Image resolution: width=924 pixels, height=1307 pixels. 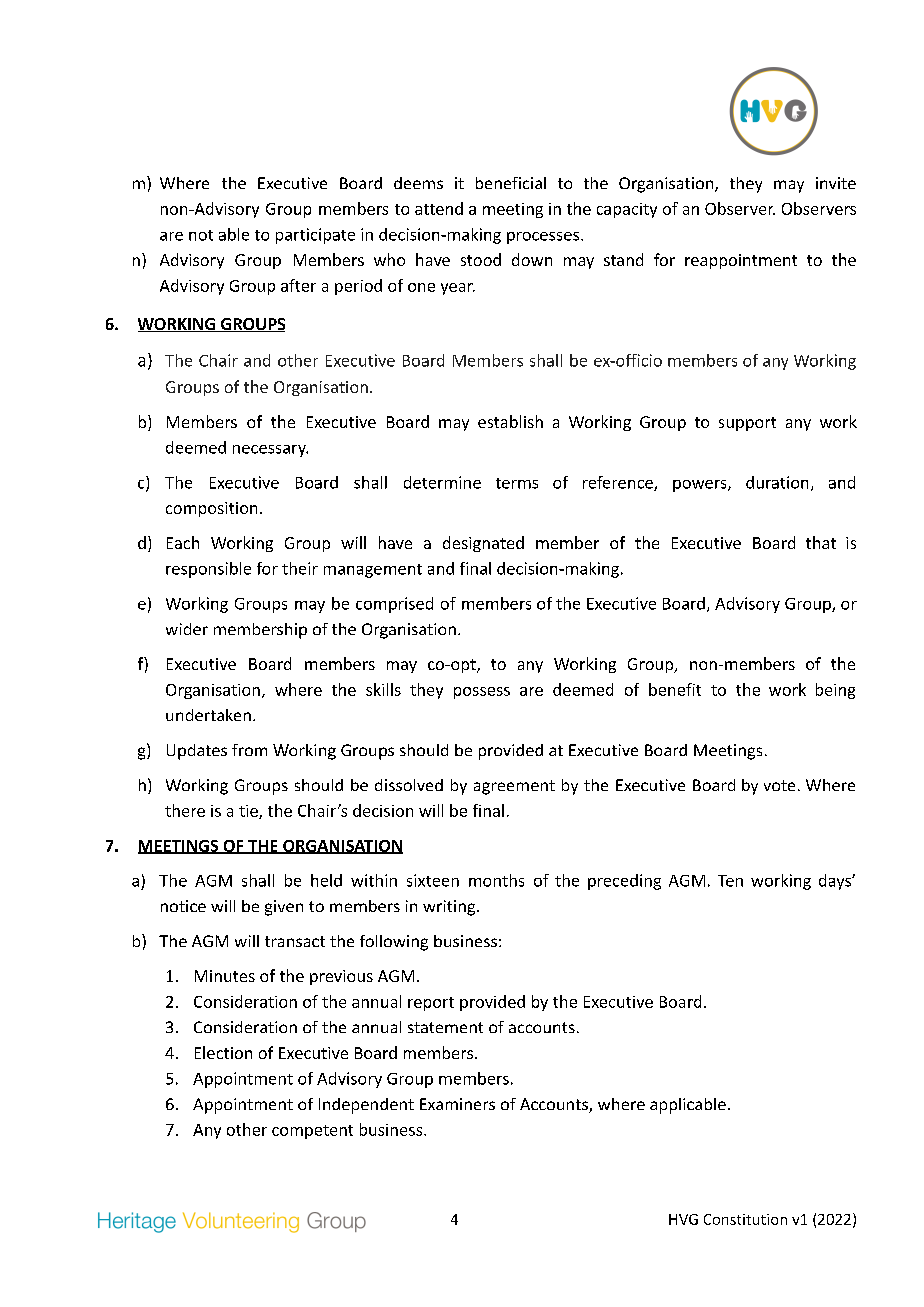 I want to click on given, so click(x=284, y=908).
